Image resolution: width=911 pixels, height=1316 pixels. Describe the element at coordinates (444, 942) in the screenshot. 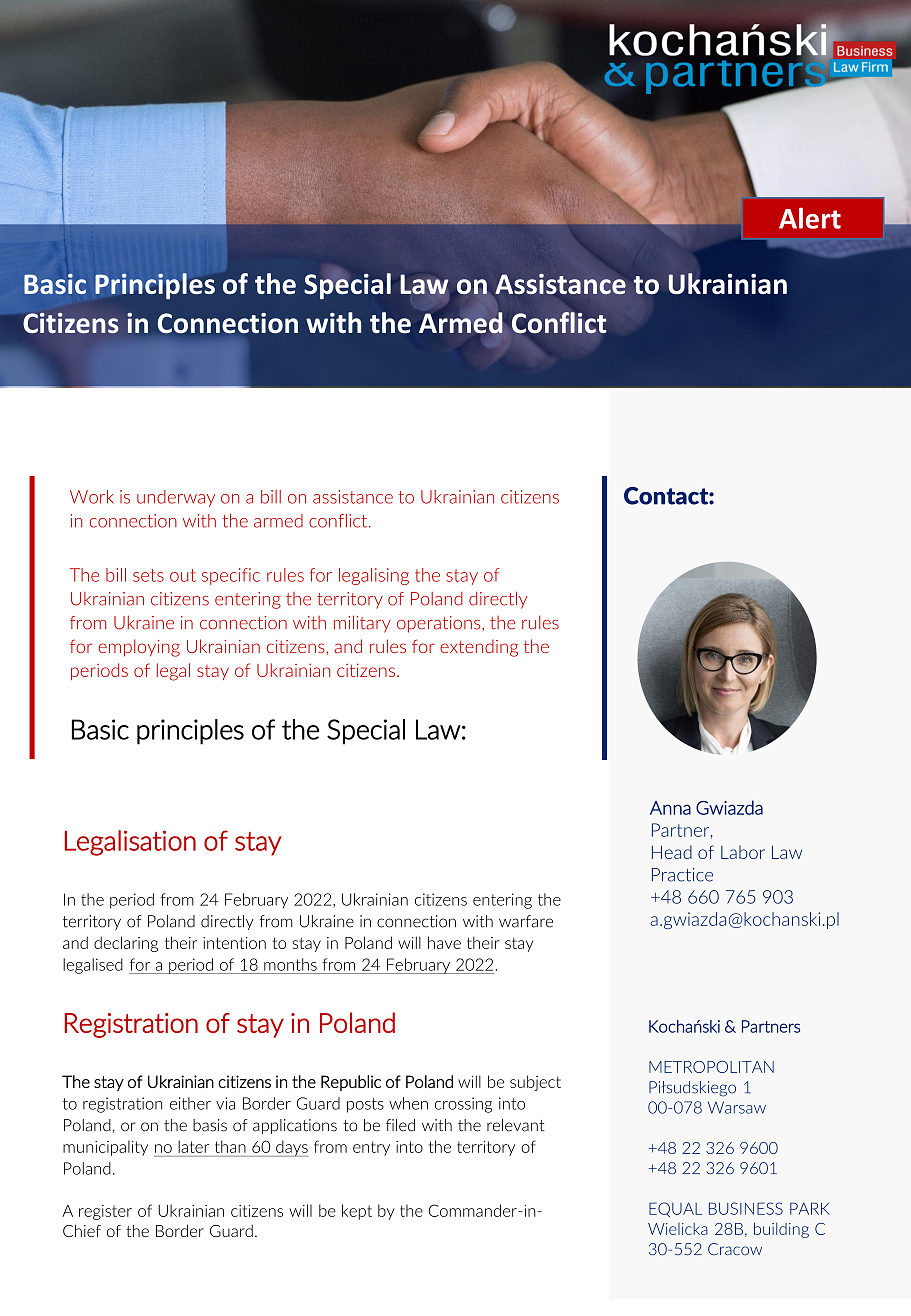

I see `have` at that location.
